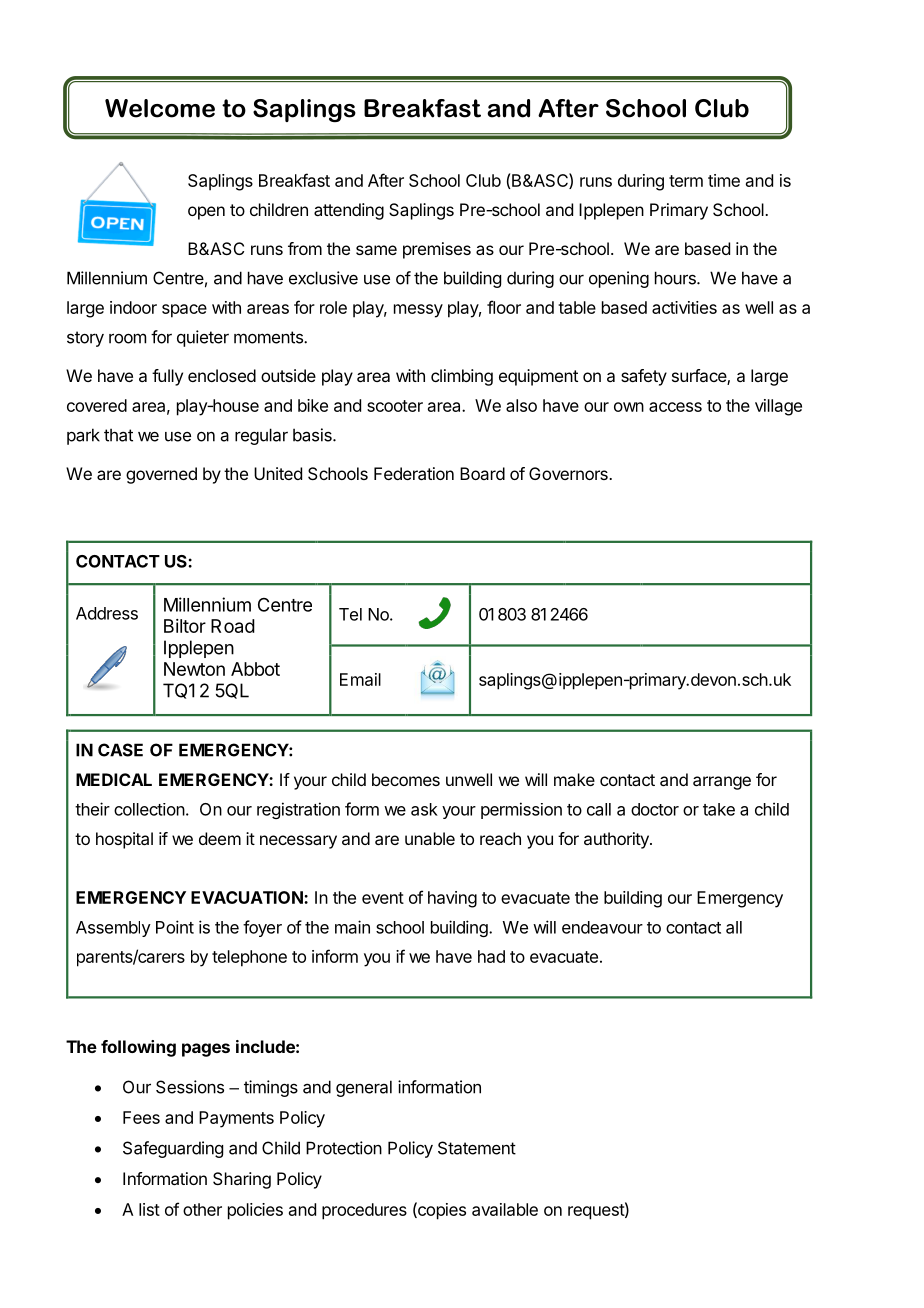  Describe the element at coordinates (173, 1149) in the page. I see `Safeguarding` at that location.
